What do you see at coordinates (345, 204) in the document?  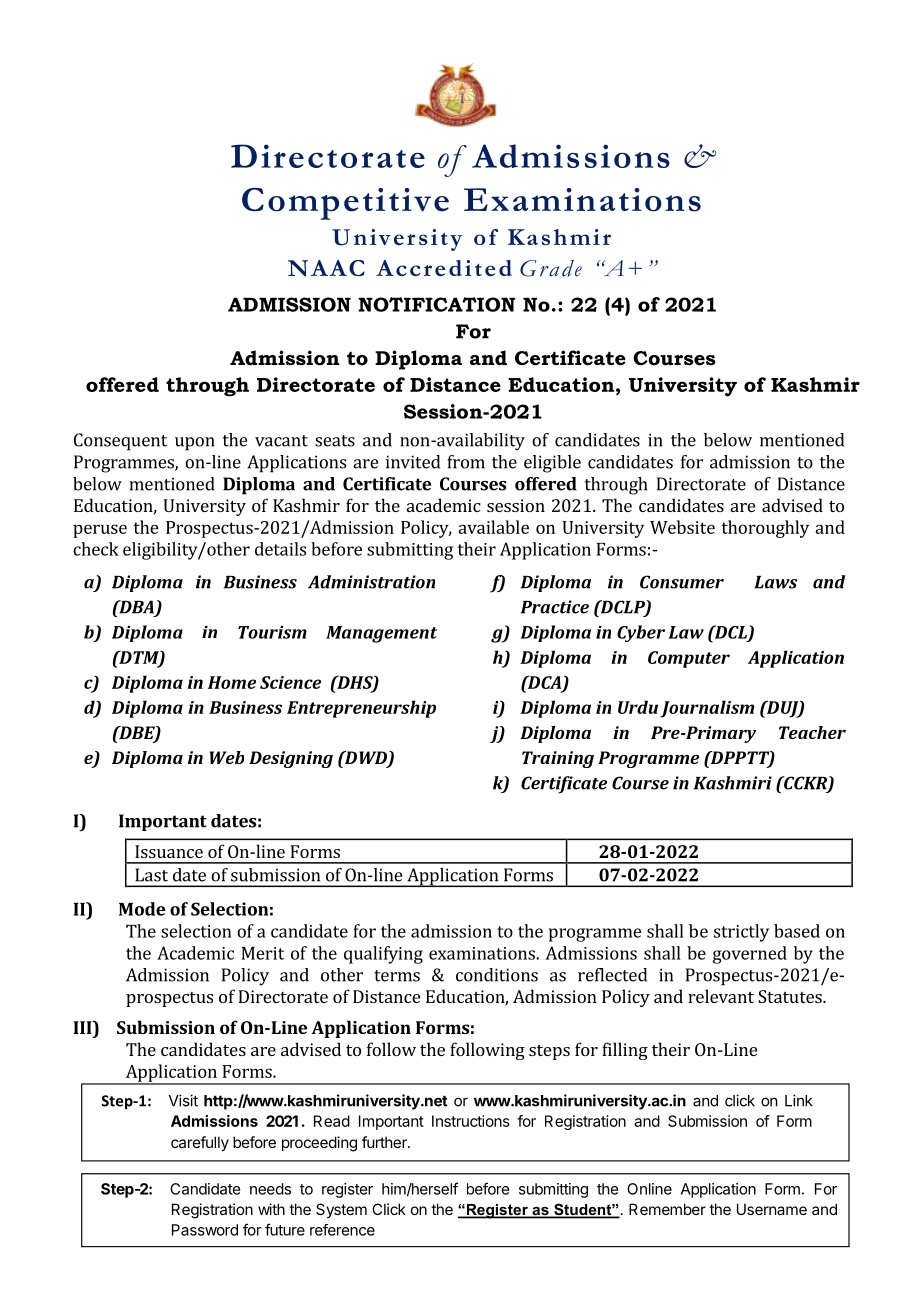 I see `Competitive` at bounding box center [345, 204].
